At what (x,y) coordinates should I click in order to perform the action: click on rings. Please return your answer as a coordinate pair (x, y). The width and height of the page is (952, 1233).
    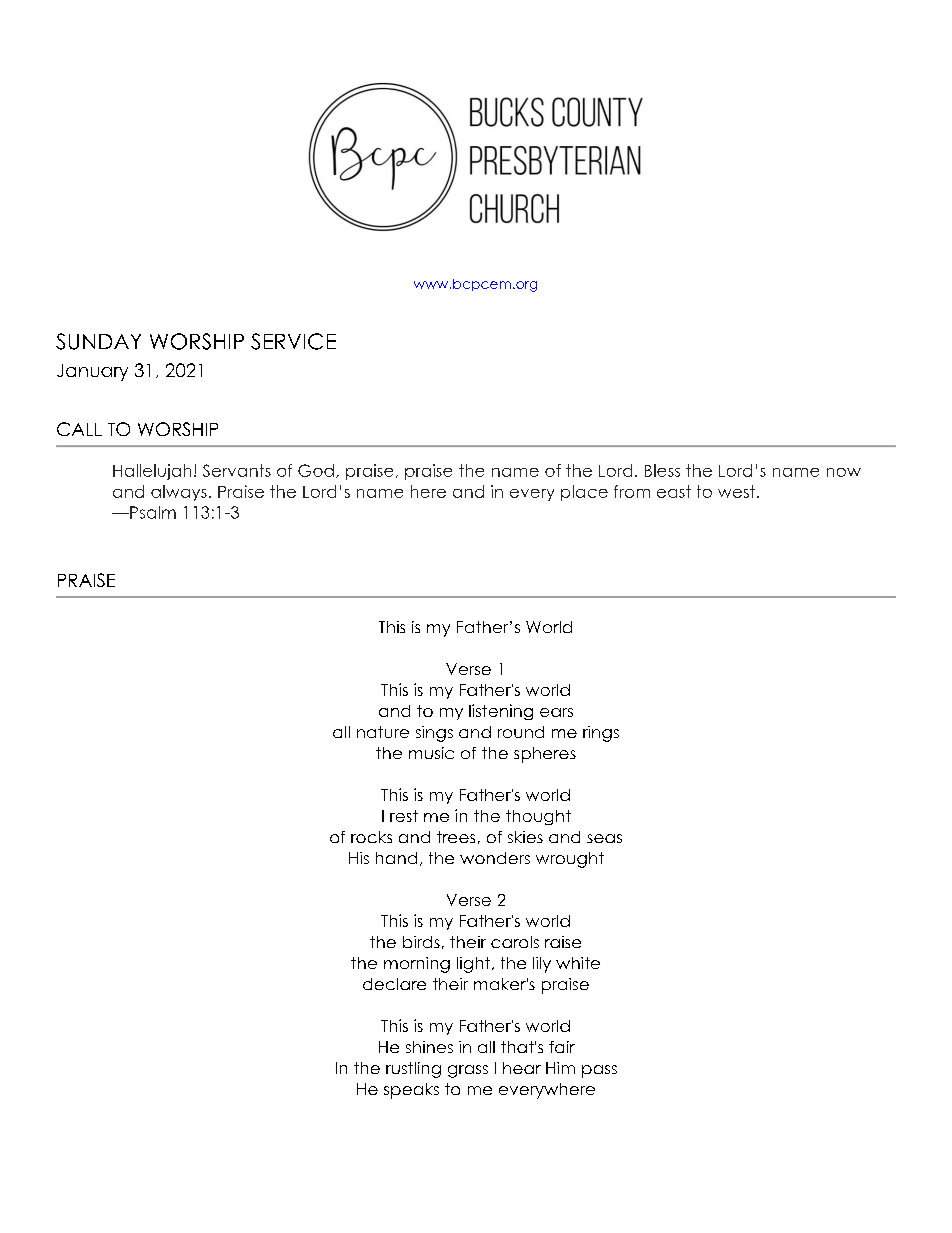
    Looking at the image, I should click on (601, 734).
